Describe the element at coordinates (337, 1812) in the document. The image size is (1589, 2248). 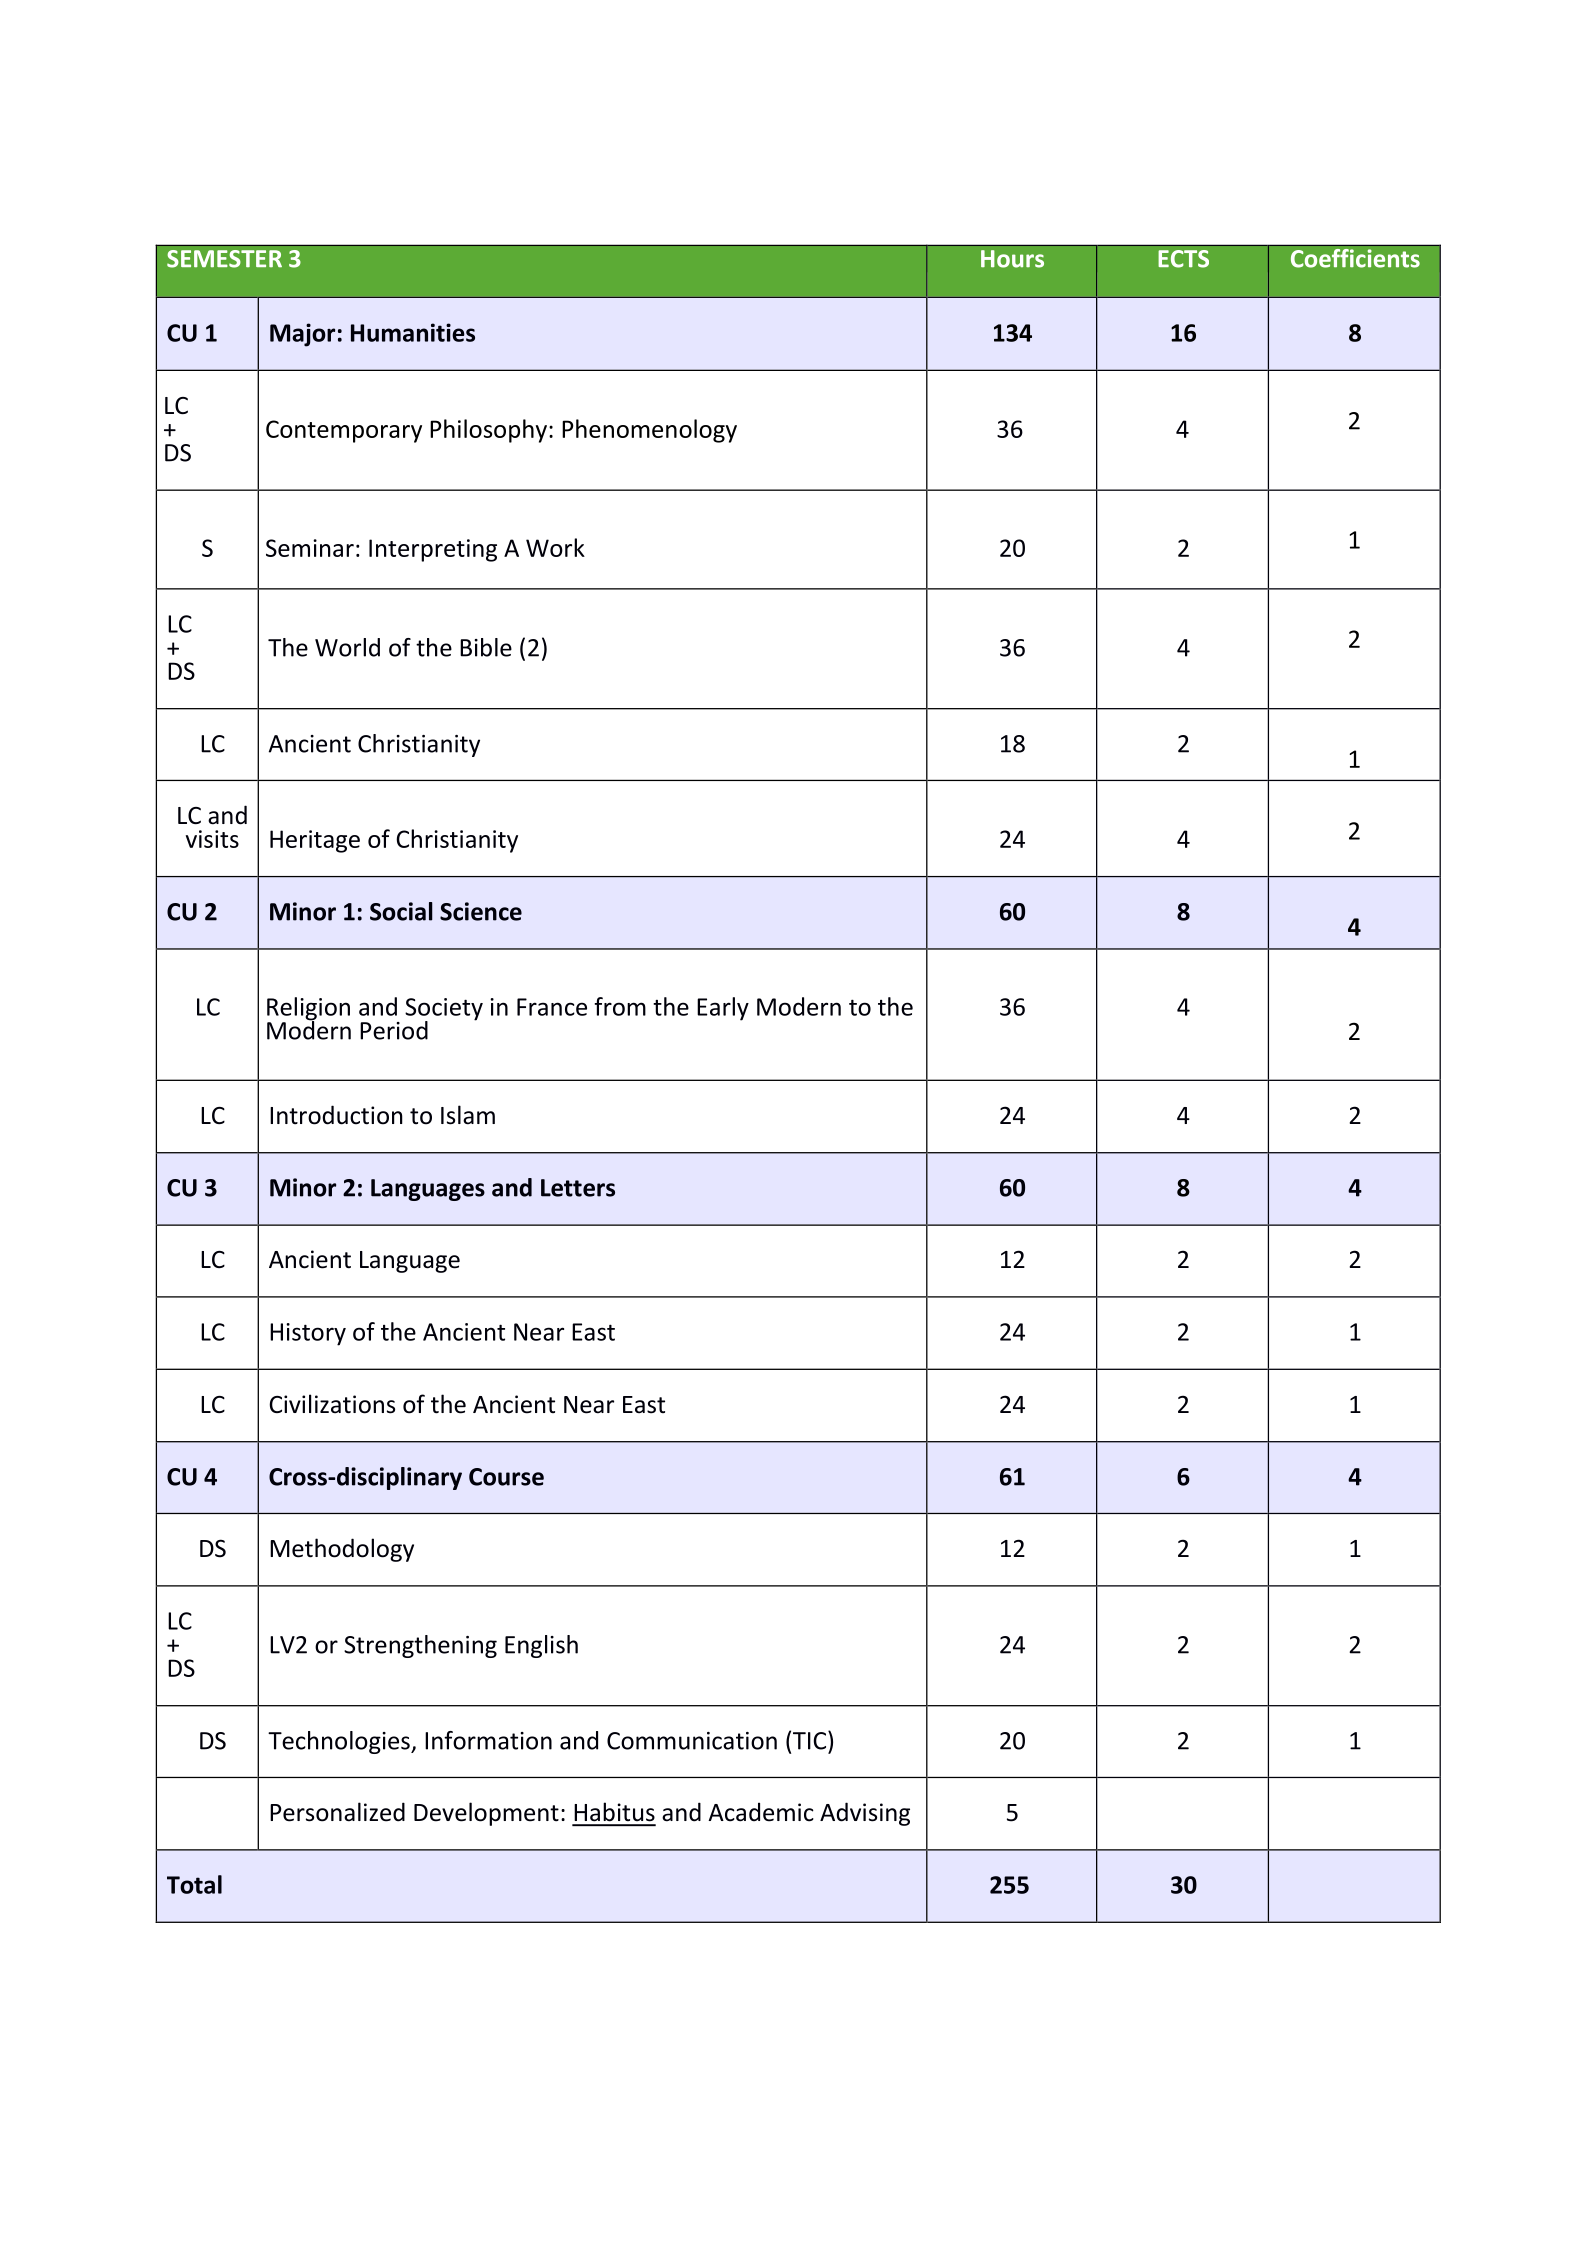
I see `Personalized` at that location.
